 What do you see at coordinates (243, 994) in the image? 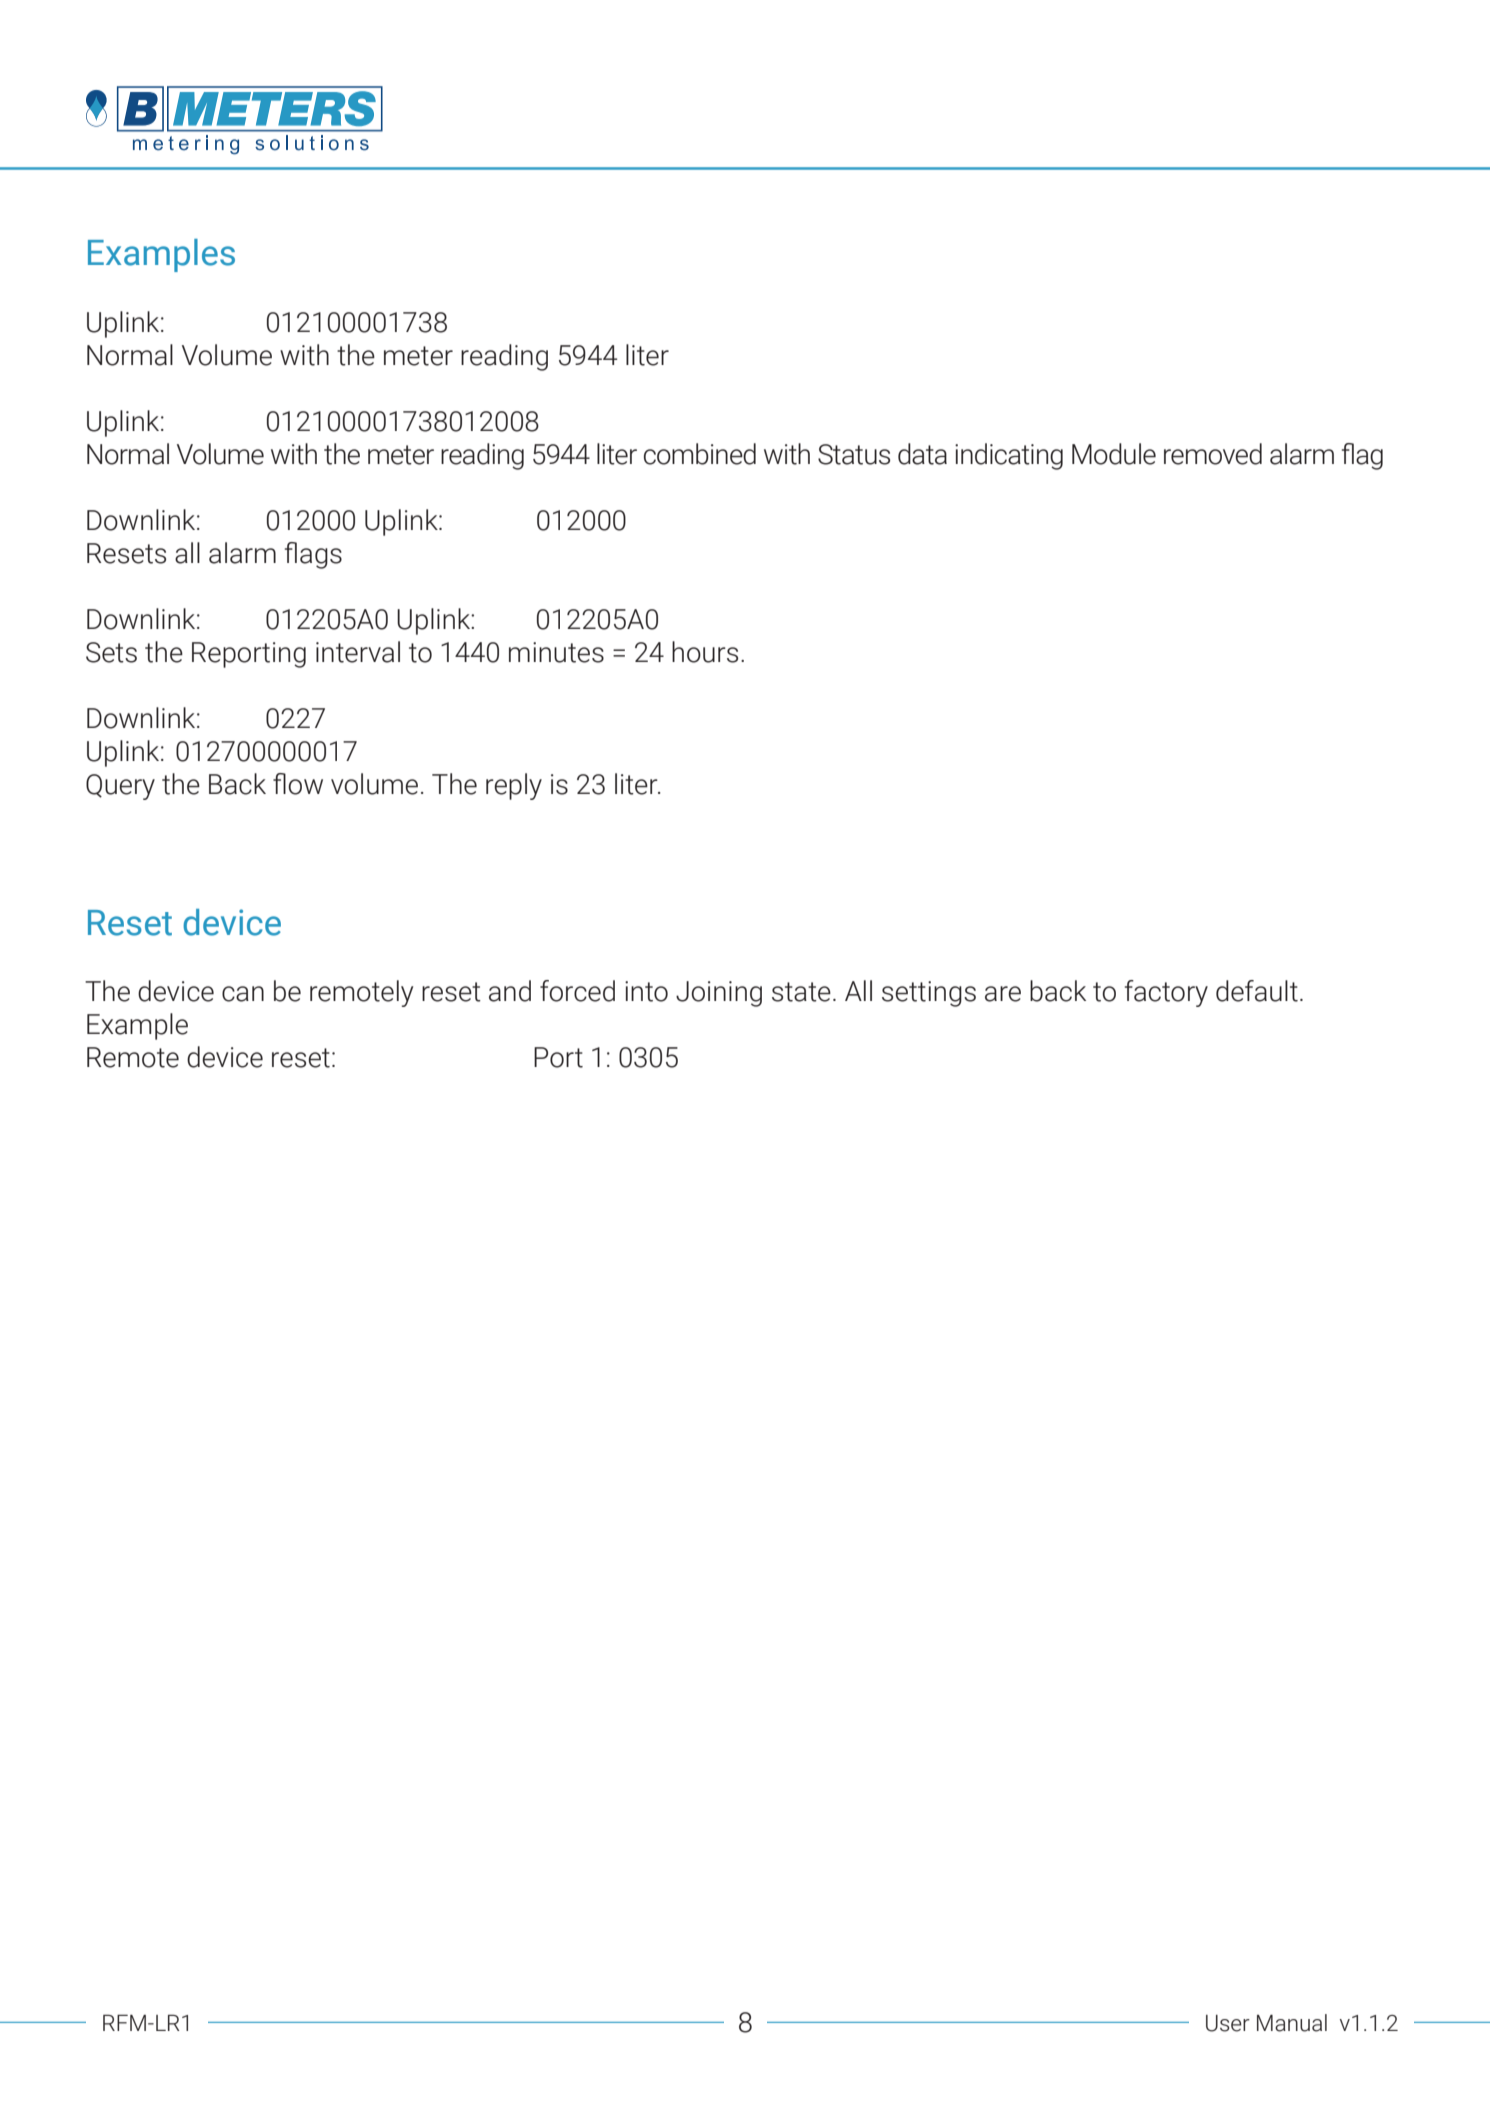
I see `can` at bounding box center [243, 994].
